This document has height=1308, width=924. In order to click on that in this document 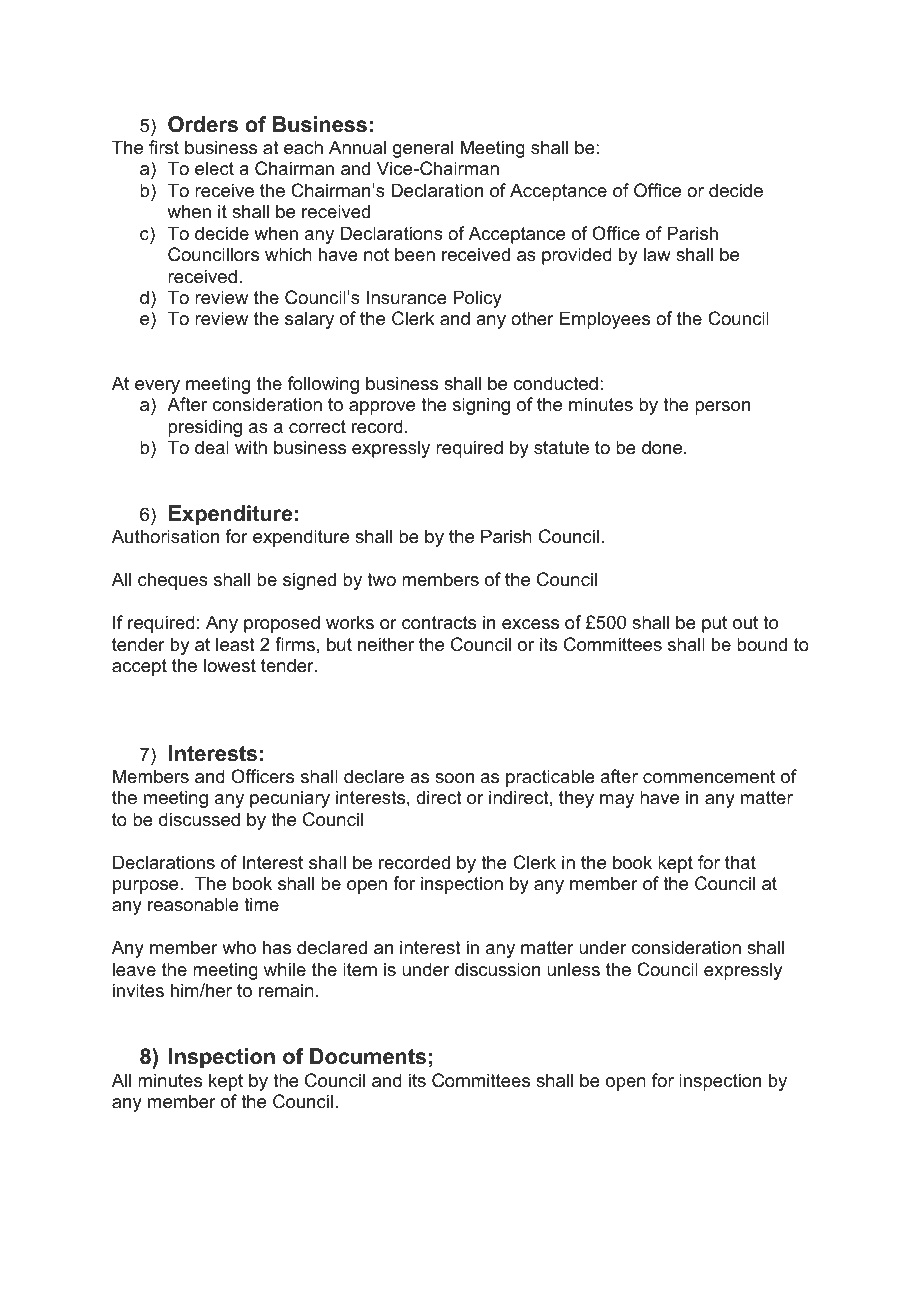, I will do `click(740, 862)`.
